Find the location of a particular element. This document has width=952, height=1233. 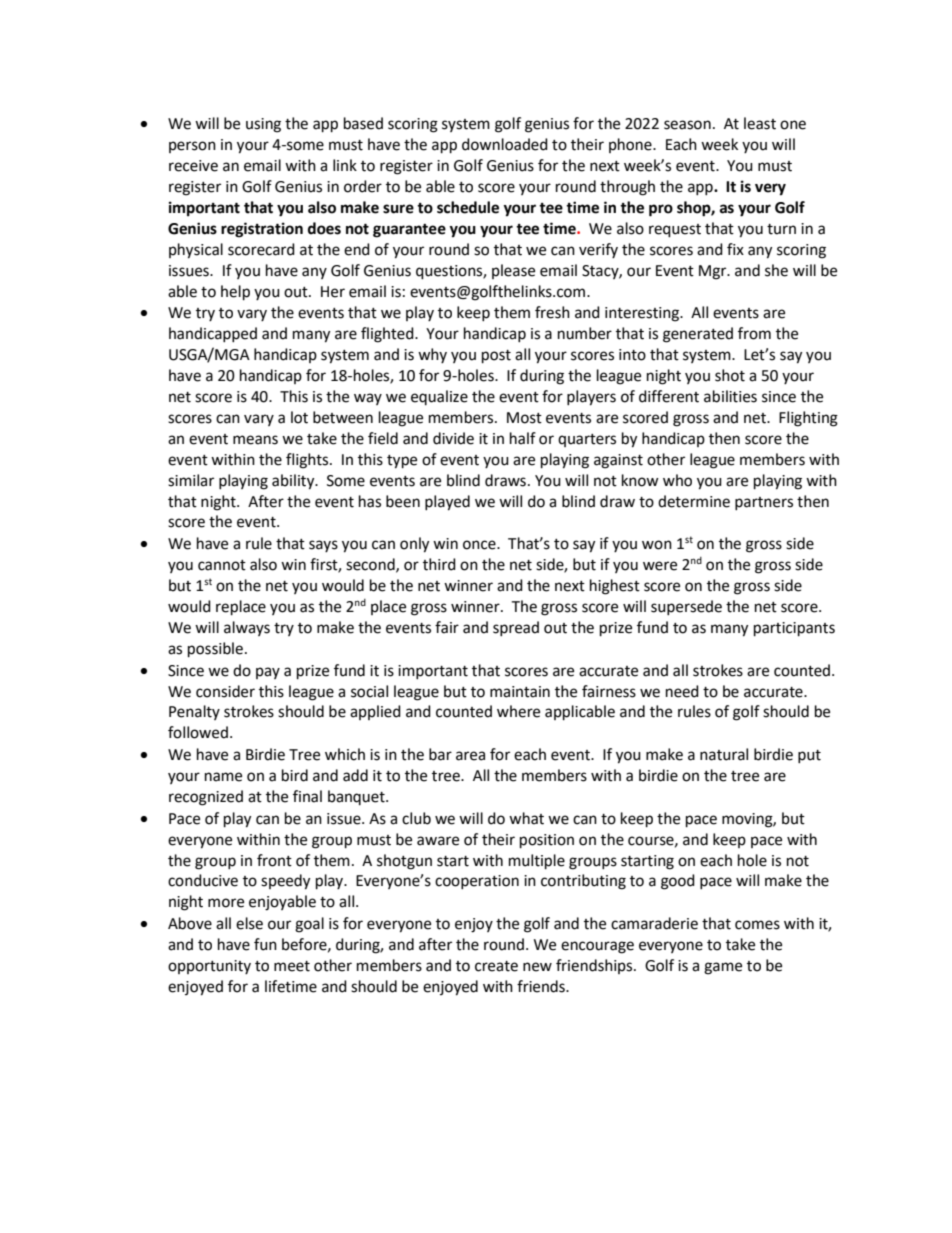

post is located at coordinates (496, 357).
